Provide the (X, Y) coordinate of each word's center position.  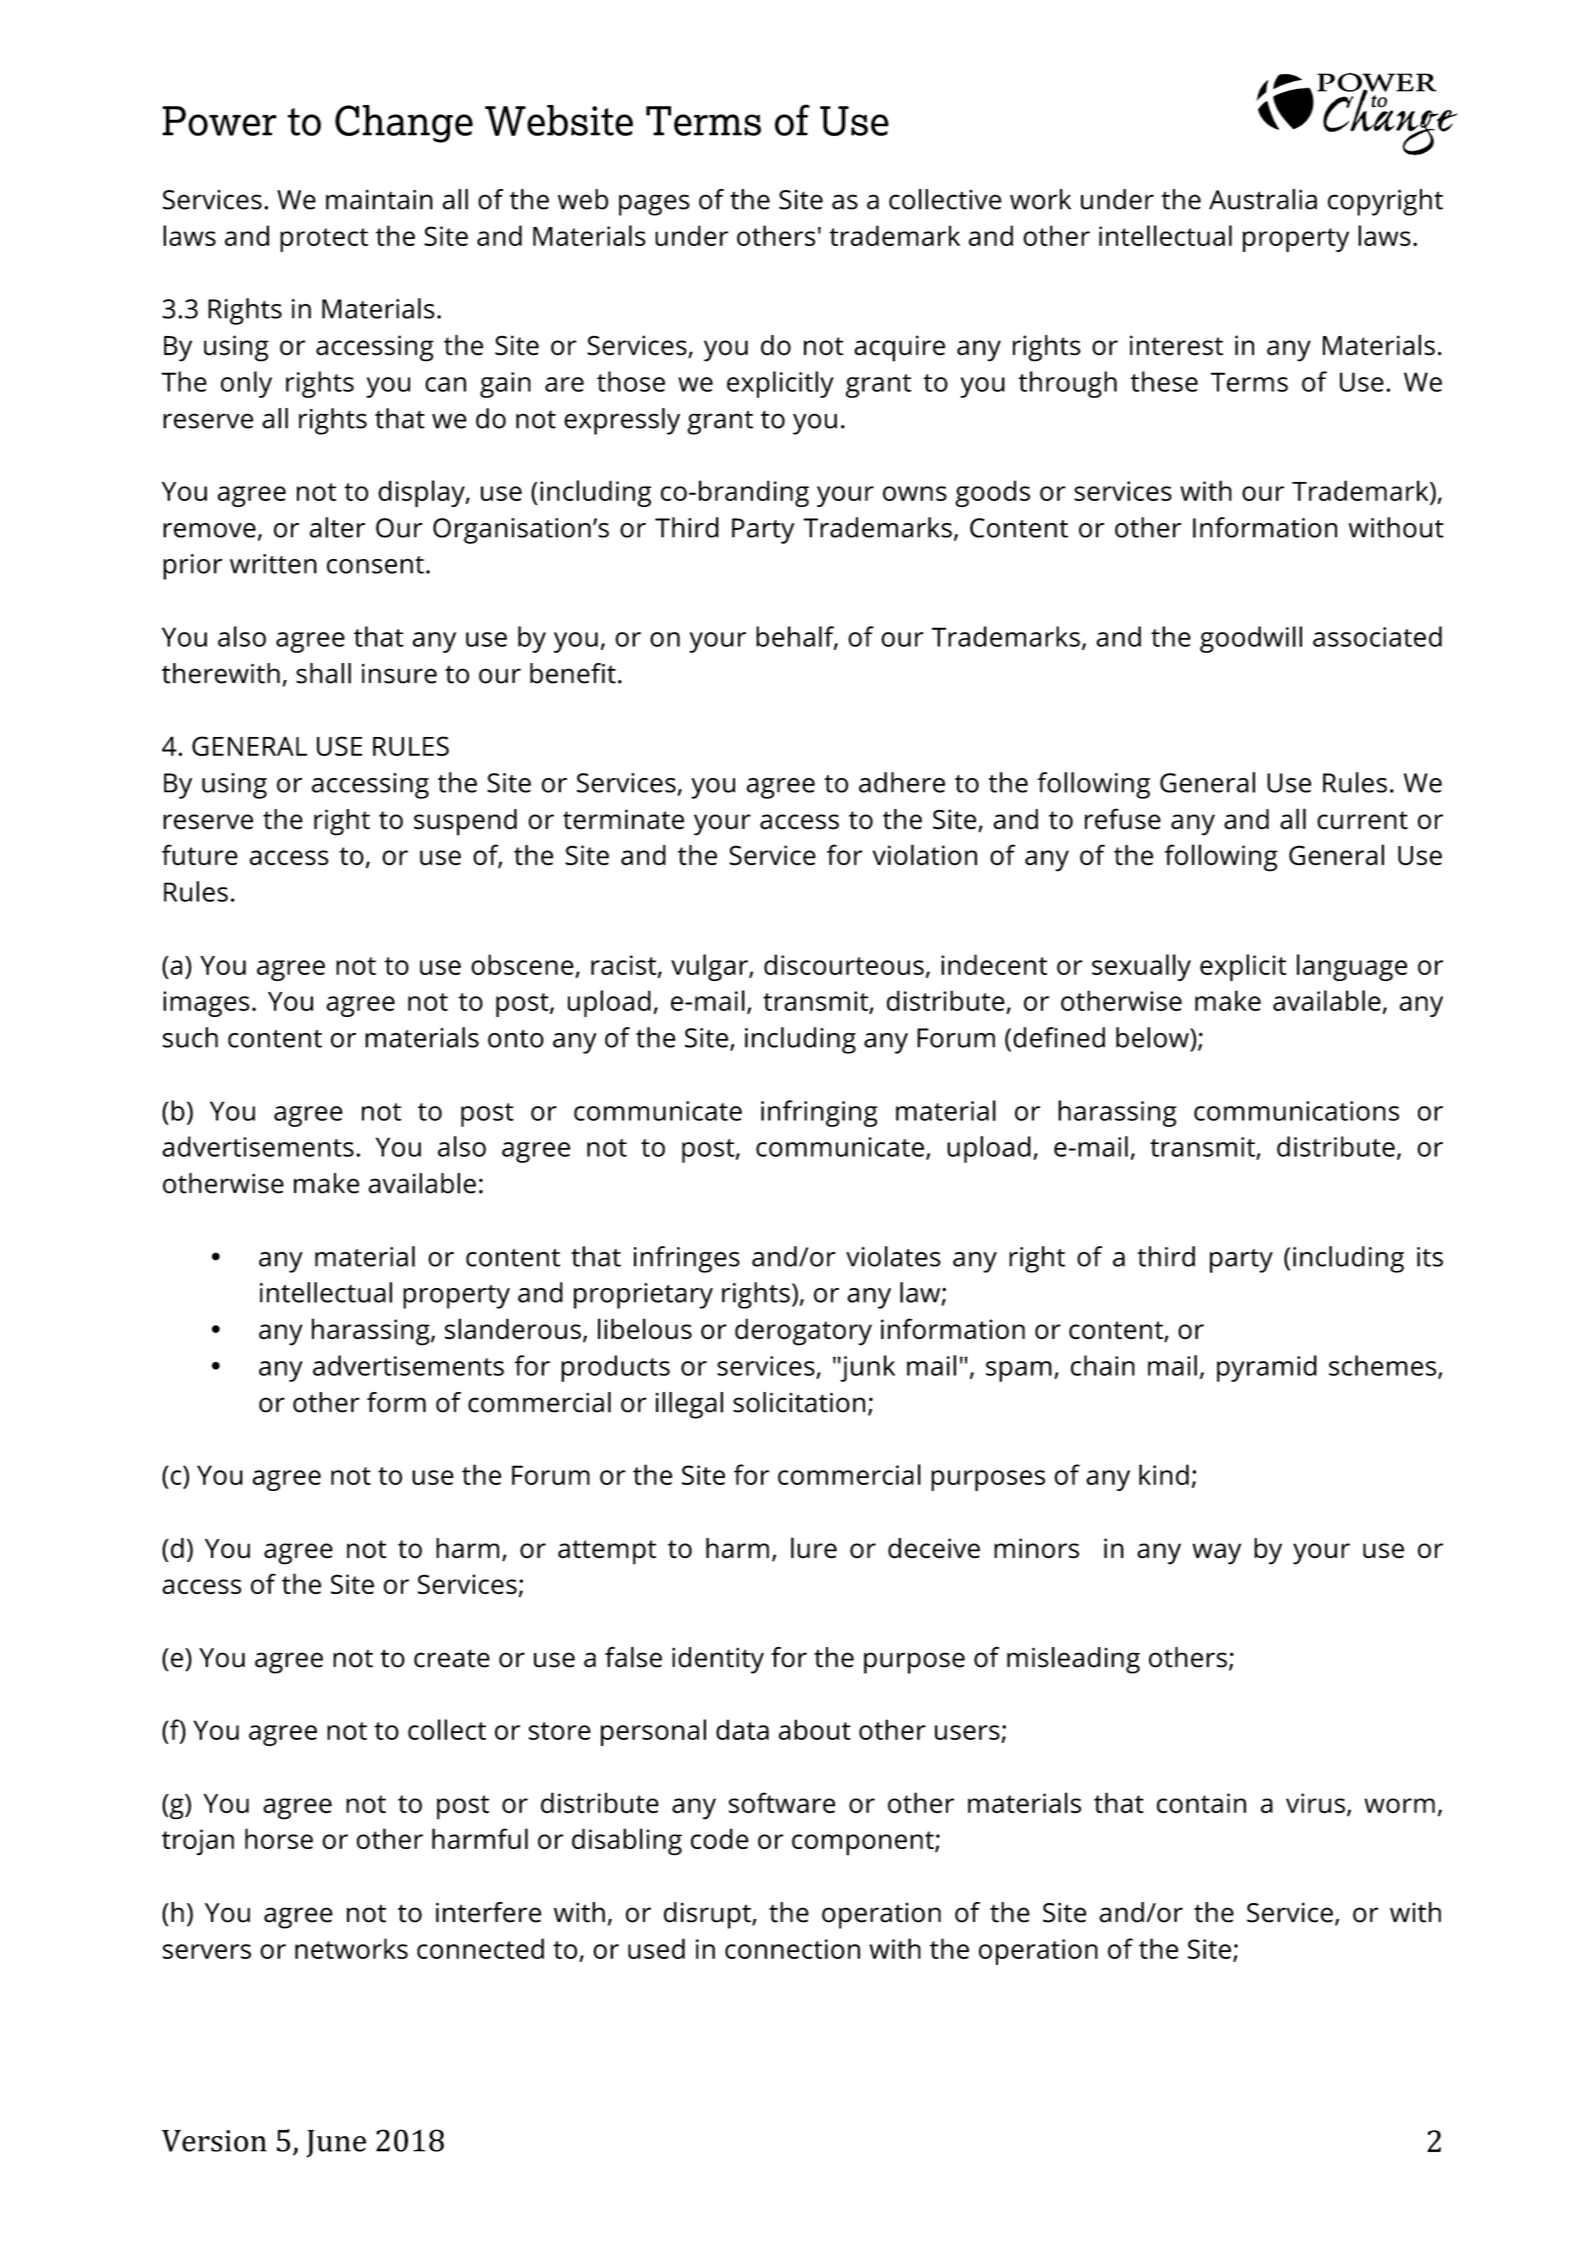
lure (814, 1548)
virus (1315, 1803)
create (452, 1658)
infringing (819, 1113)
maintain (379, 199)
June (336, 2144)
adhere (902, 782)
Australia (1263, 199)
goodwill (1251, 639)
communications (1296, 1111)
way (1216, 1554)
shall (323, 673)
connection (792, 1949)
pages (654, 205)
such (190, 1037)
